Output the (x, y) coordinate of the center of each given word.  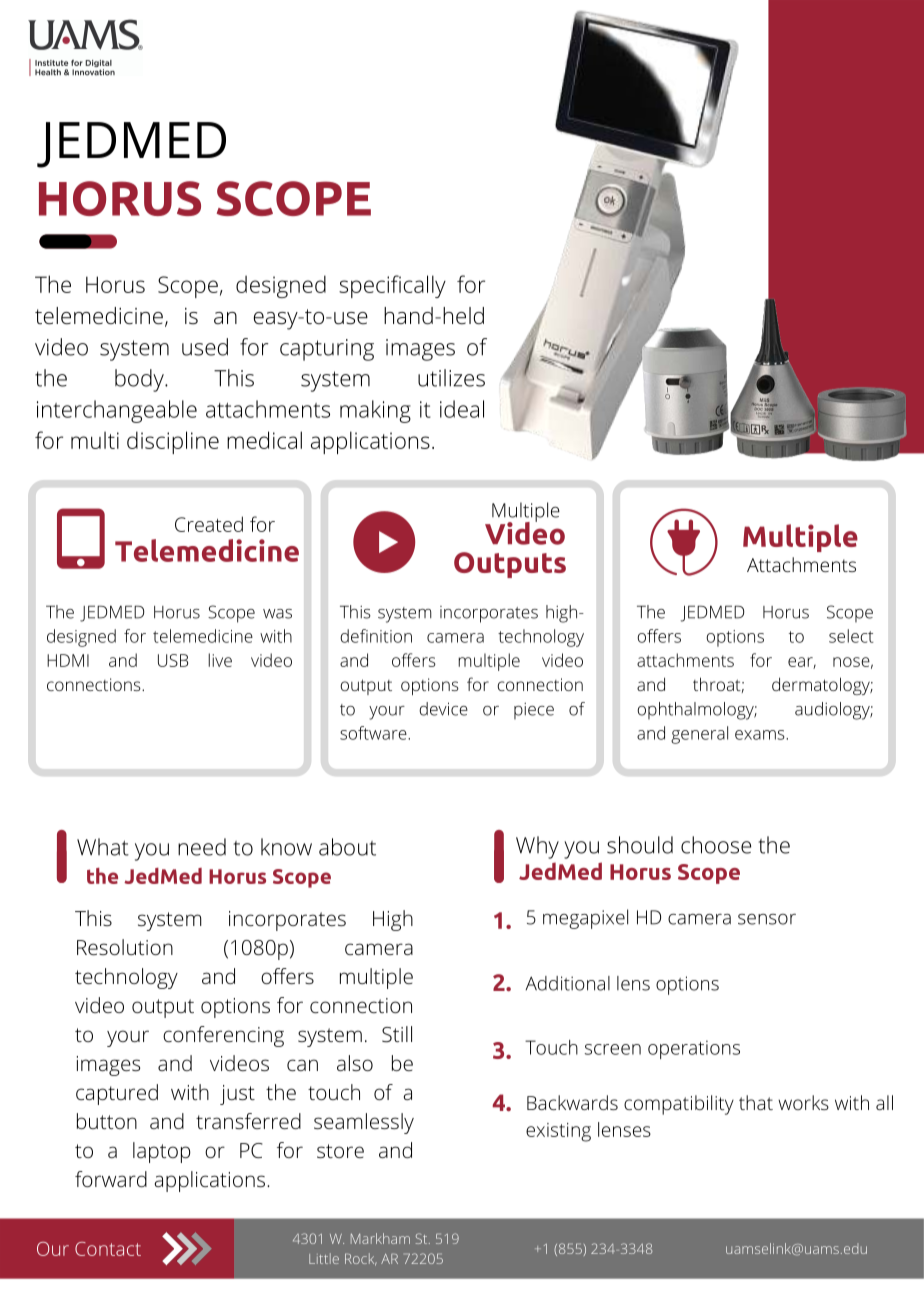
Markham (380, 1238)
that (756, 1102)
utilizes (451, 378)
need (202, 847)
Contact (108, 1249)
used (205, 347)
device (443, 709)
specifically (392, 286)
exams (761, 735)
